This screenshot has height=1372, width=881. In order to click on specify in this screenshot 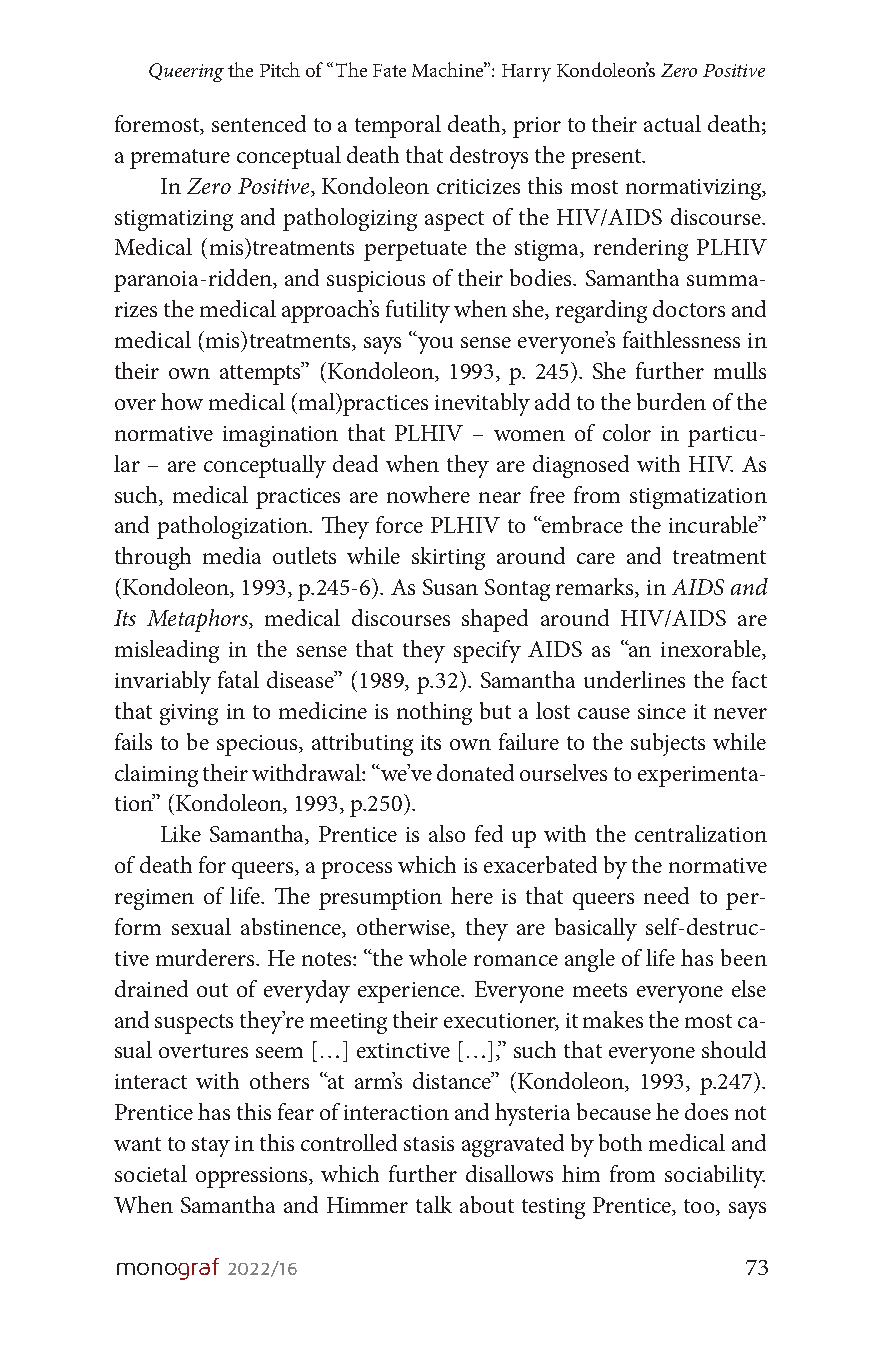, I will do `click(487, 651)`.
